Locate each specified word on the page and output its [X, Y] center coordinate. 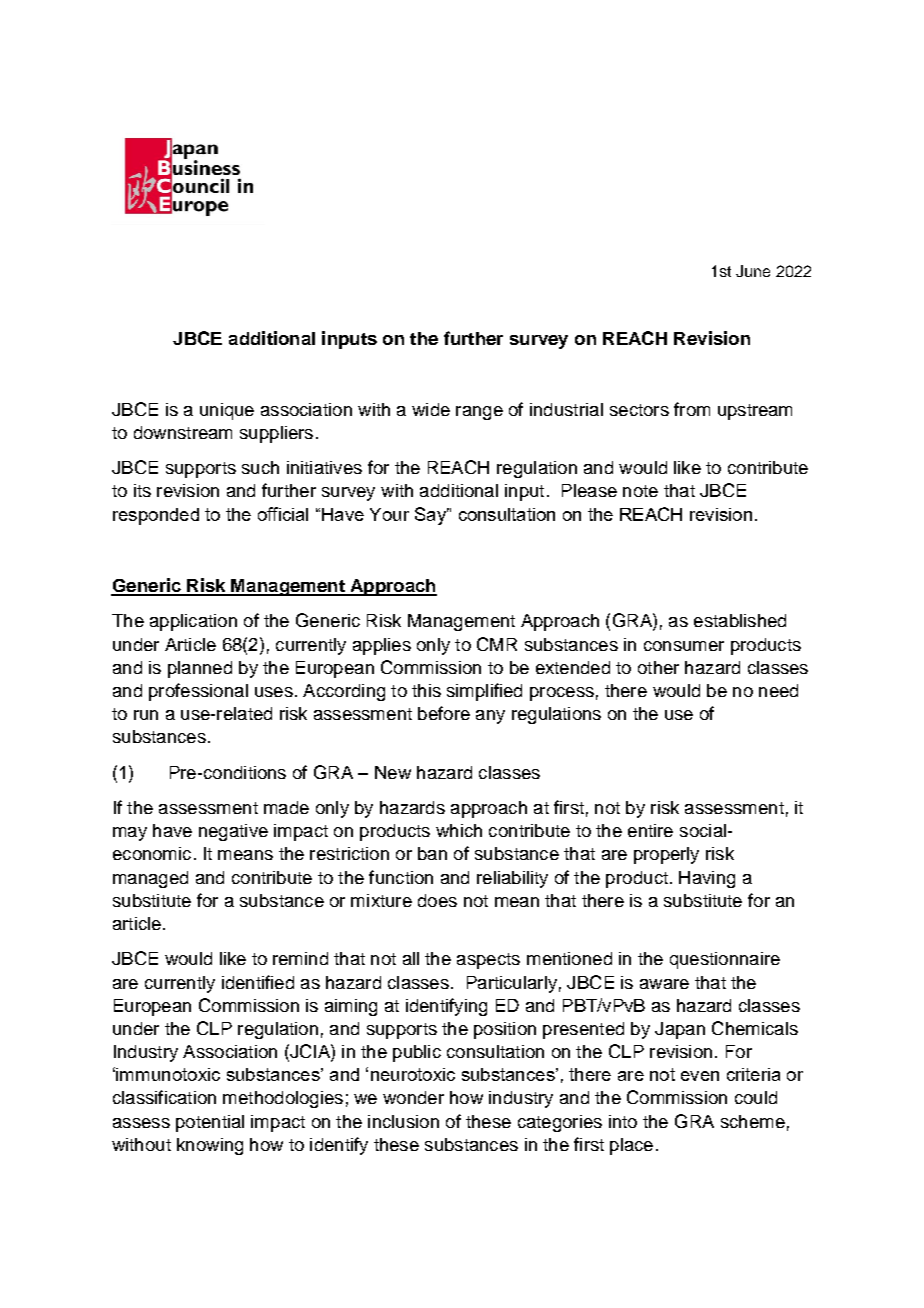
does [437, 900]
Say [432, 516]
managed [150, 879]
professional [198, 692]
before [444, 713]
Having [707, 879]
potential [210, 1123]
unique [227, 411]
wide [431, 409]
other [658, 667]
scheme [753, 1121]
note [640, 491]
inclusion [403, 1121]
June [753, 271]
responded [156, 516]
